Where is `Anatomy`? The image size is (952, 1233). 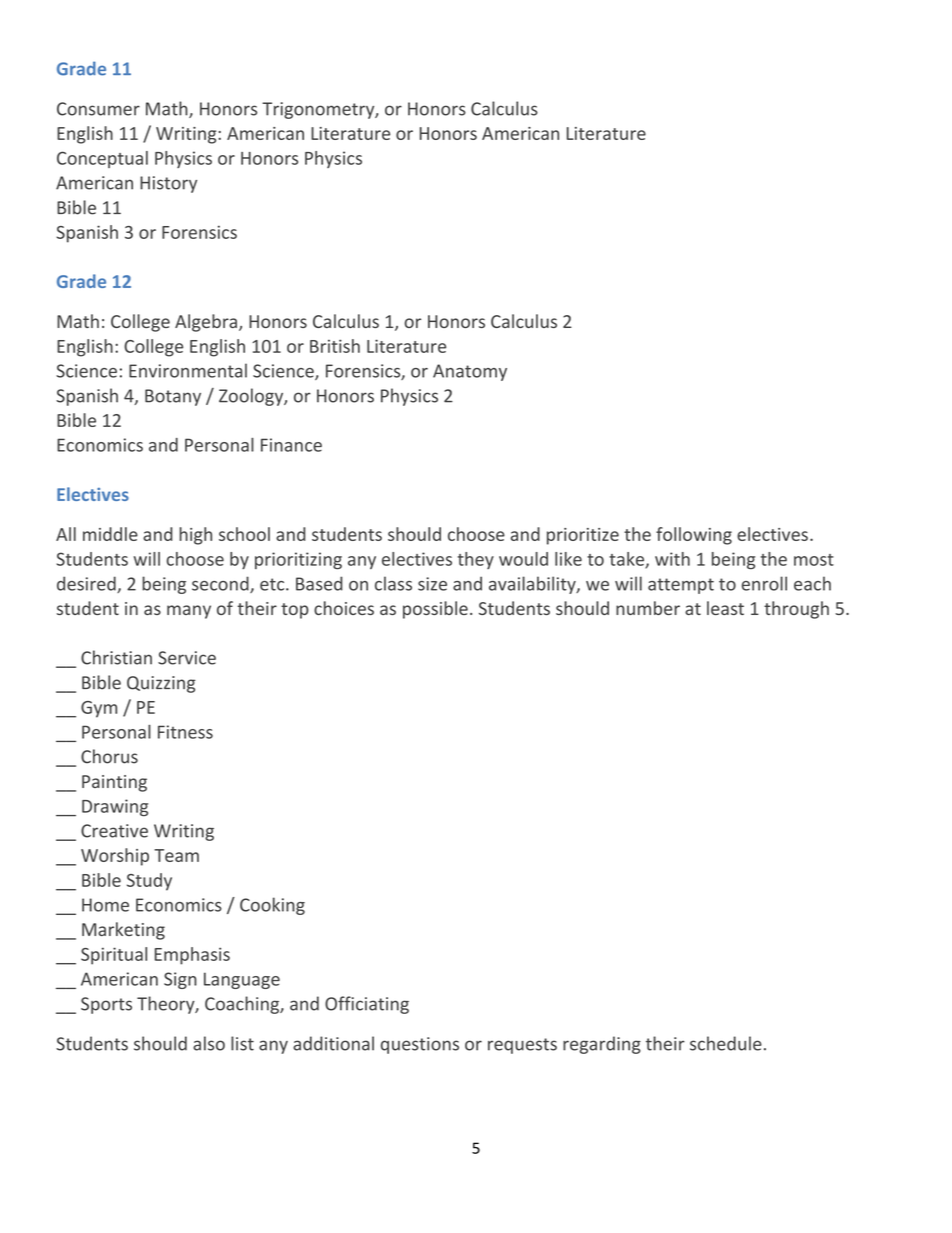
Anatomy is located at coordinates (470, 372).
